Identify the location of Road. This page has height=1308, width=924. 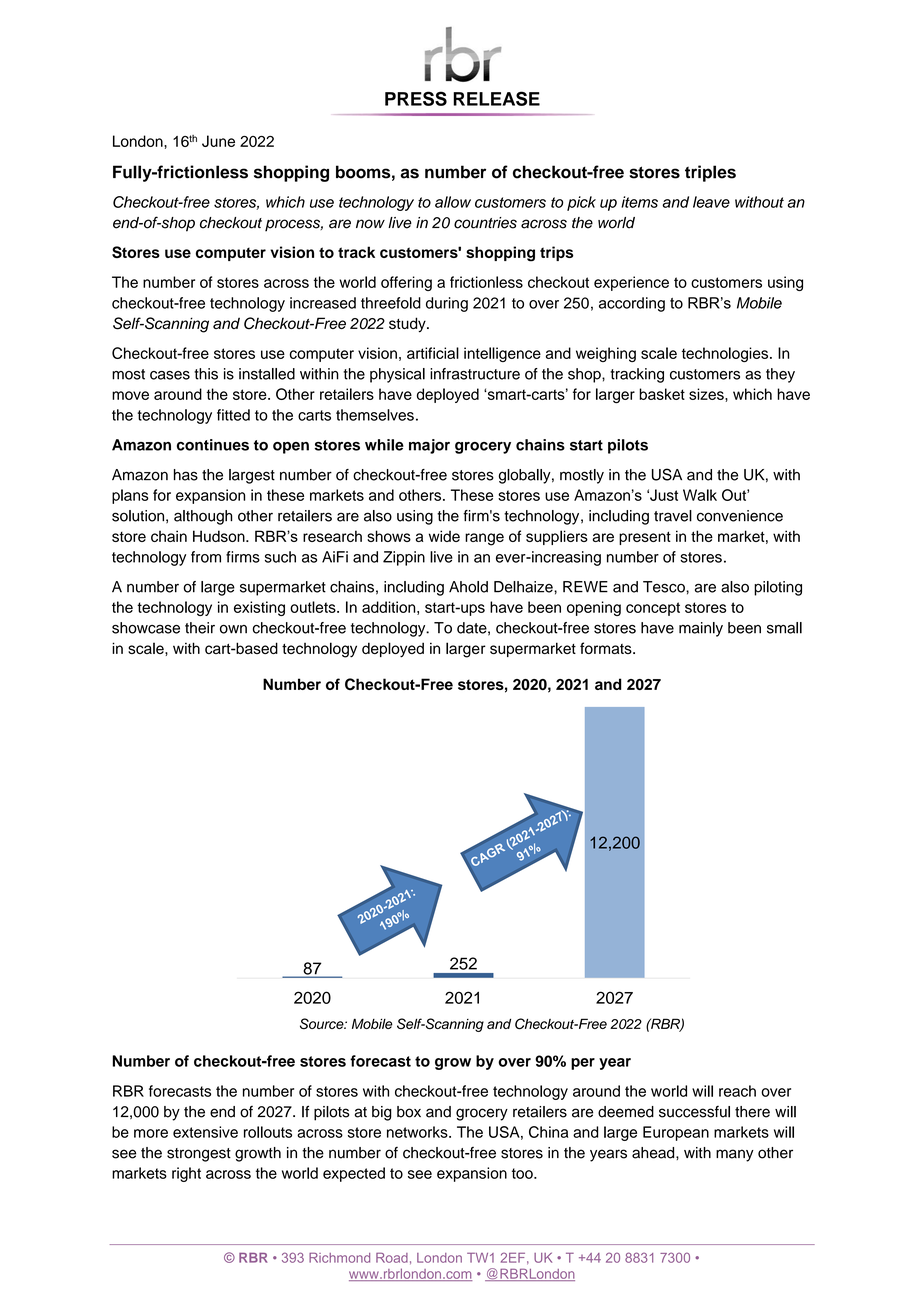
(392, 1257).
